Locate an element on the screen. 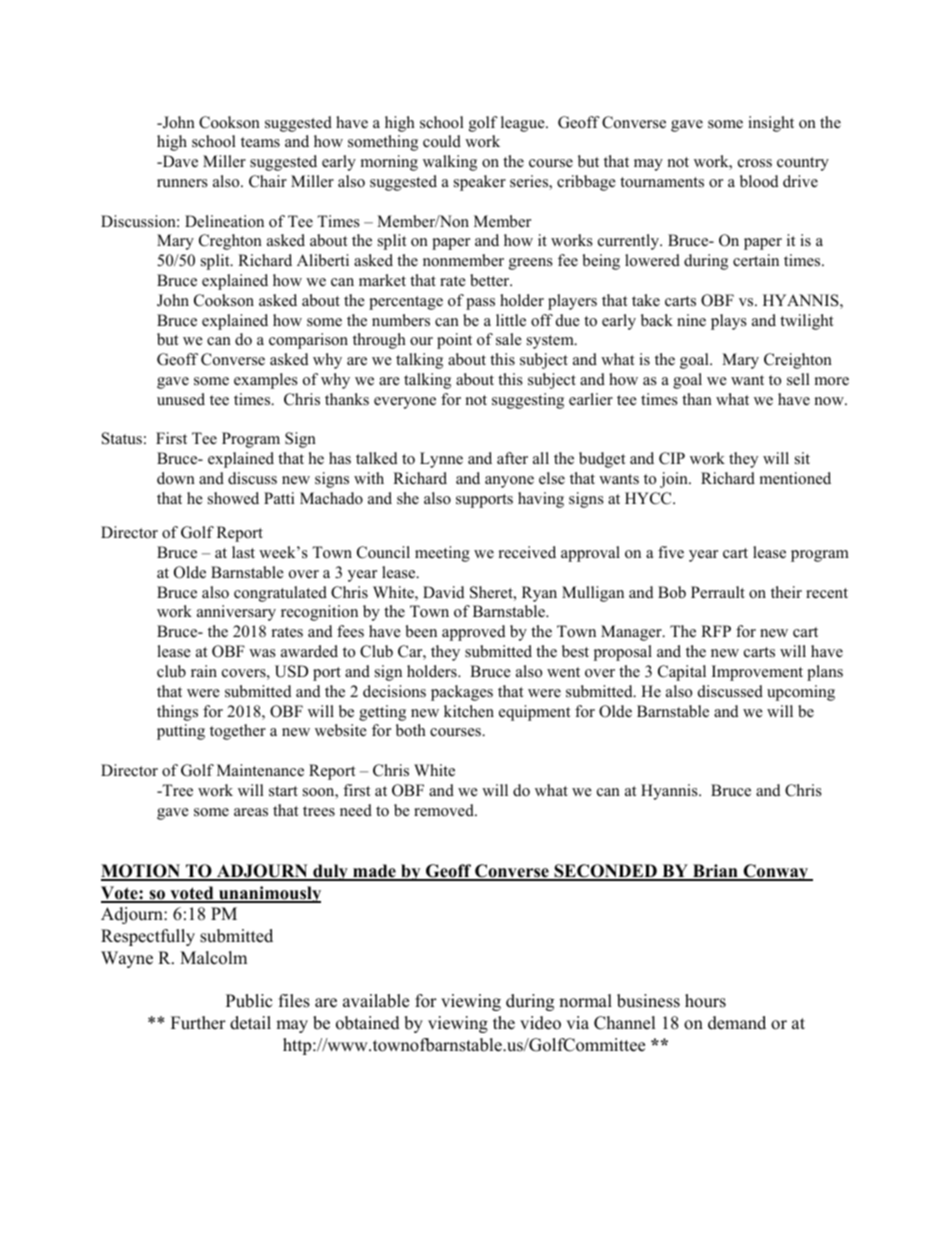  walking is located at coordinates (450, 163).
